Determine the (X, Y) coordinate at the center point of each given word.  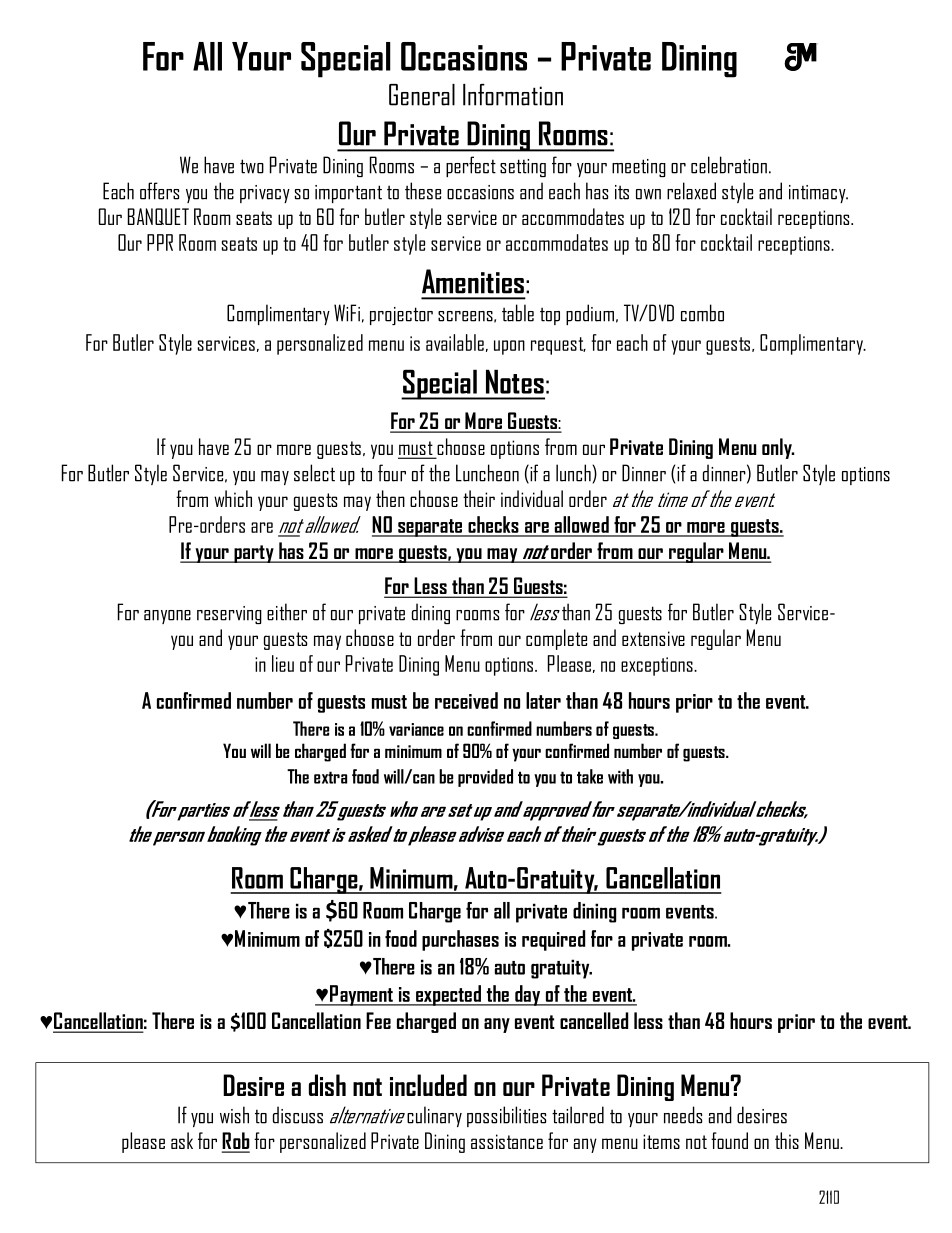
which (233, 498)
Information (513, 95)
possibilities (506, 1116)
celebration (729, 165)
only (778, 448)
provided (485, 778)
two (252, 166)
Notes (515, 381)
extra (330, 777)
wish (234, 1115)
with (620, 776)
